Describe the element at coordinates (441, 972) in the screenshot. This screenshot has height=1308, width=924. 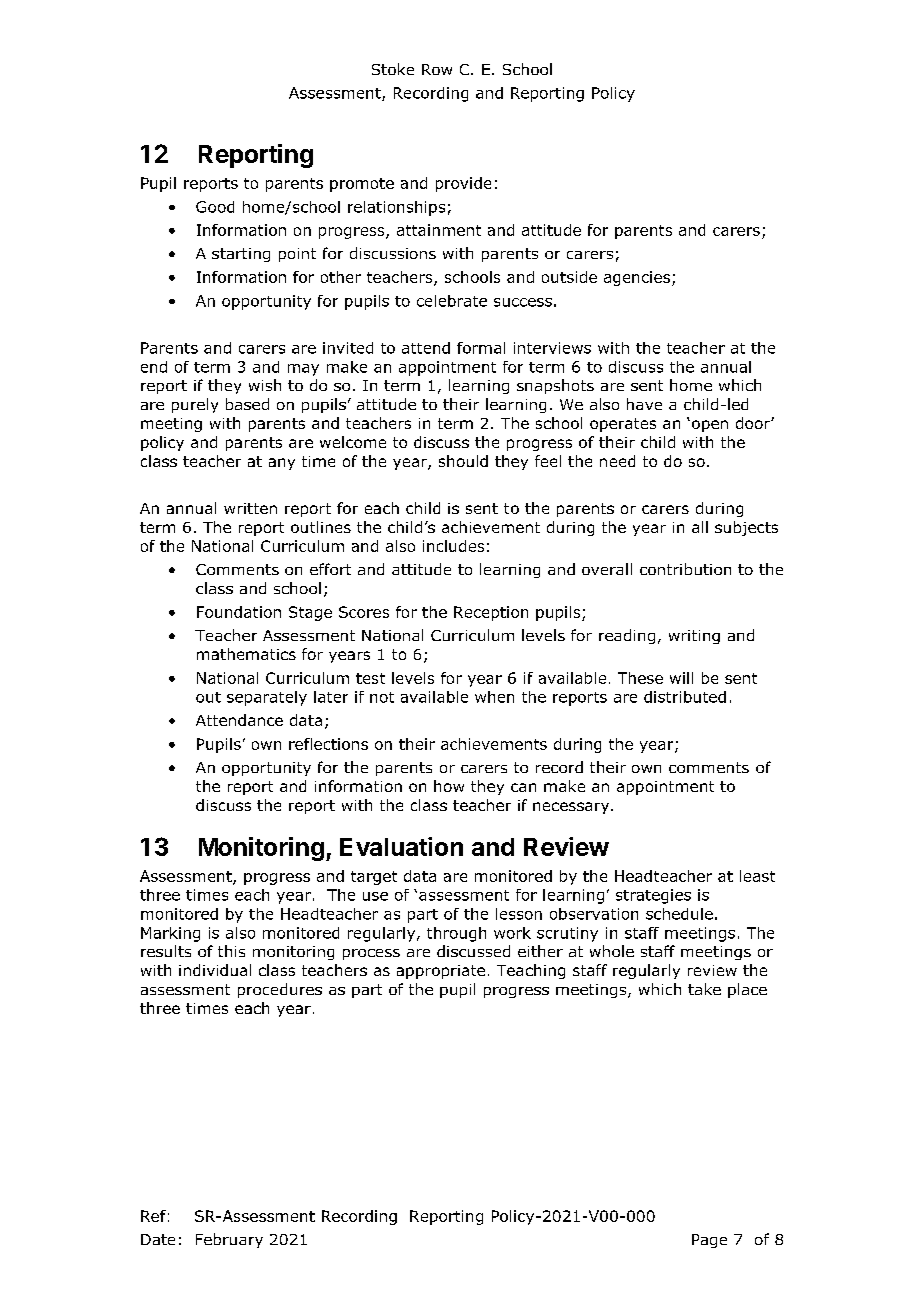
I see `appropriate` at that location.
